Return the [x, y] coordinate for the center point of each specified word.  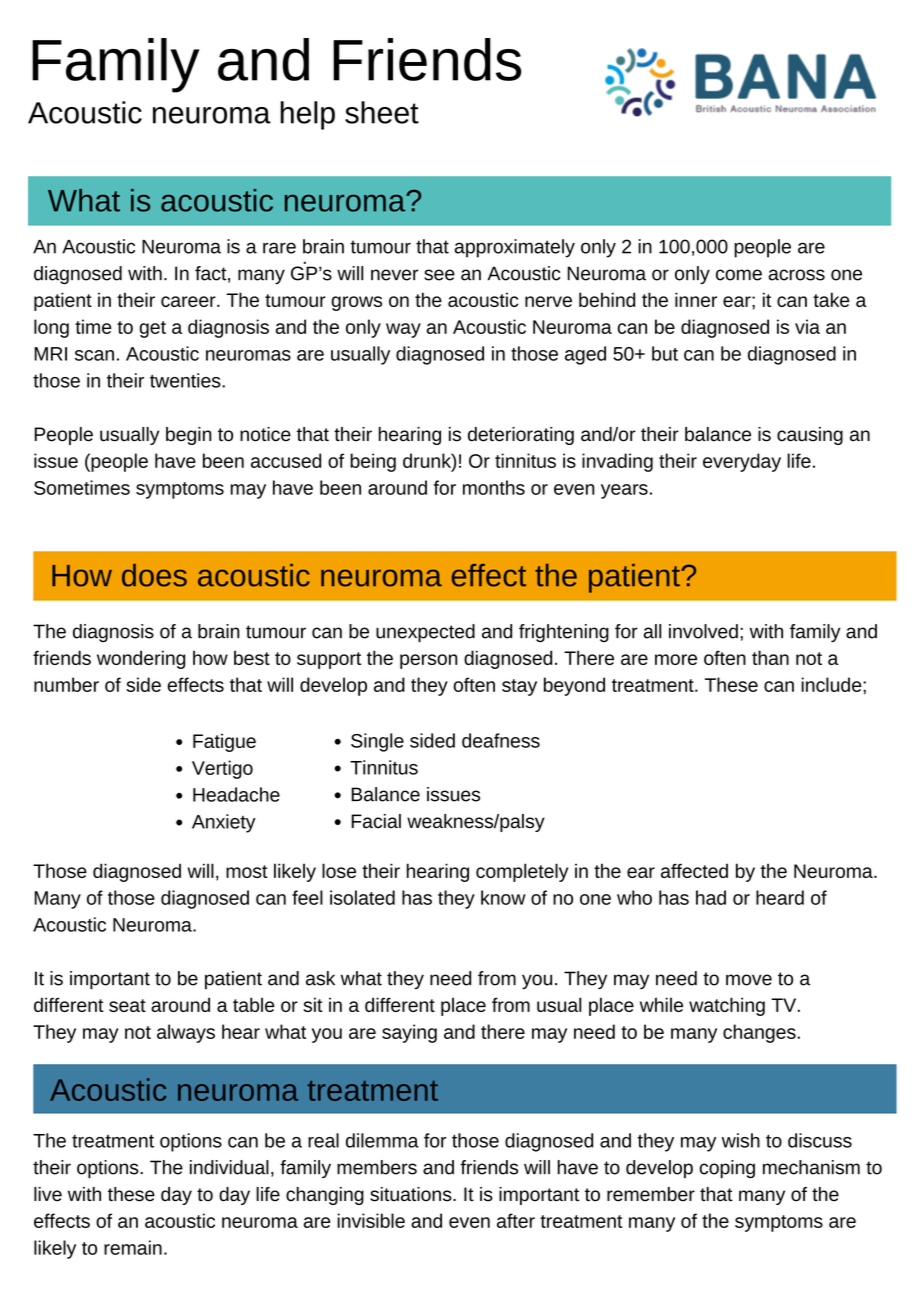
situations [412, 1194]
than [770, 657]
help [307, 115]
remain [133, 1247]
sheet [382, 112]
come [739, 275]
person [429, 661]
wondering [141, 659]
